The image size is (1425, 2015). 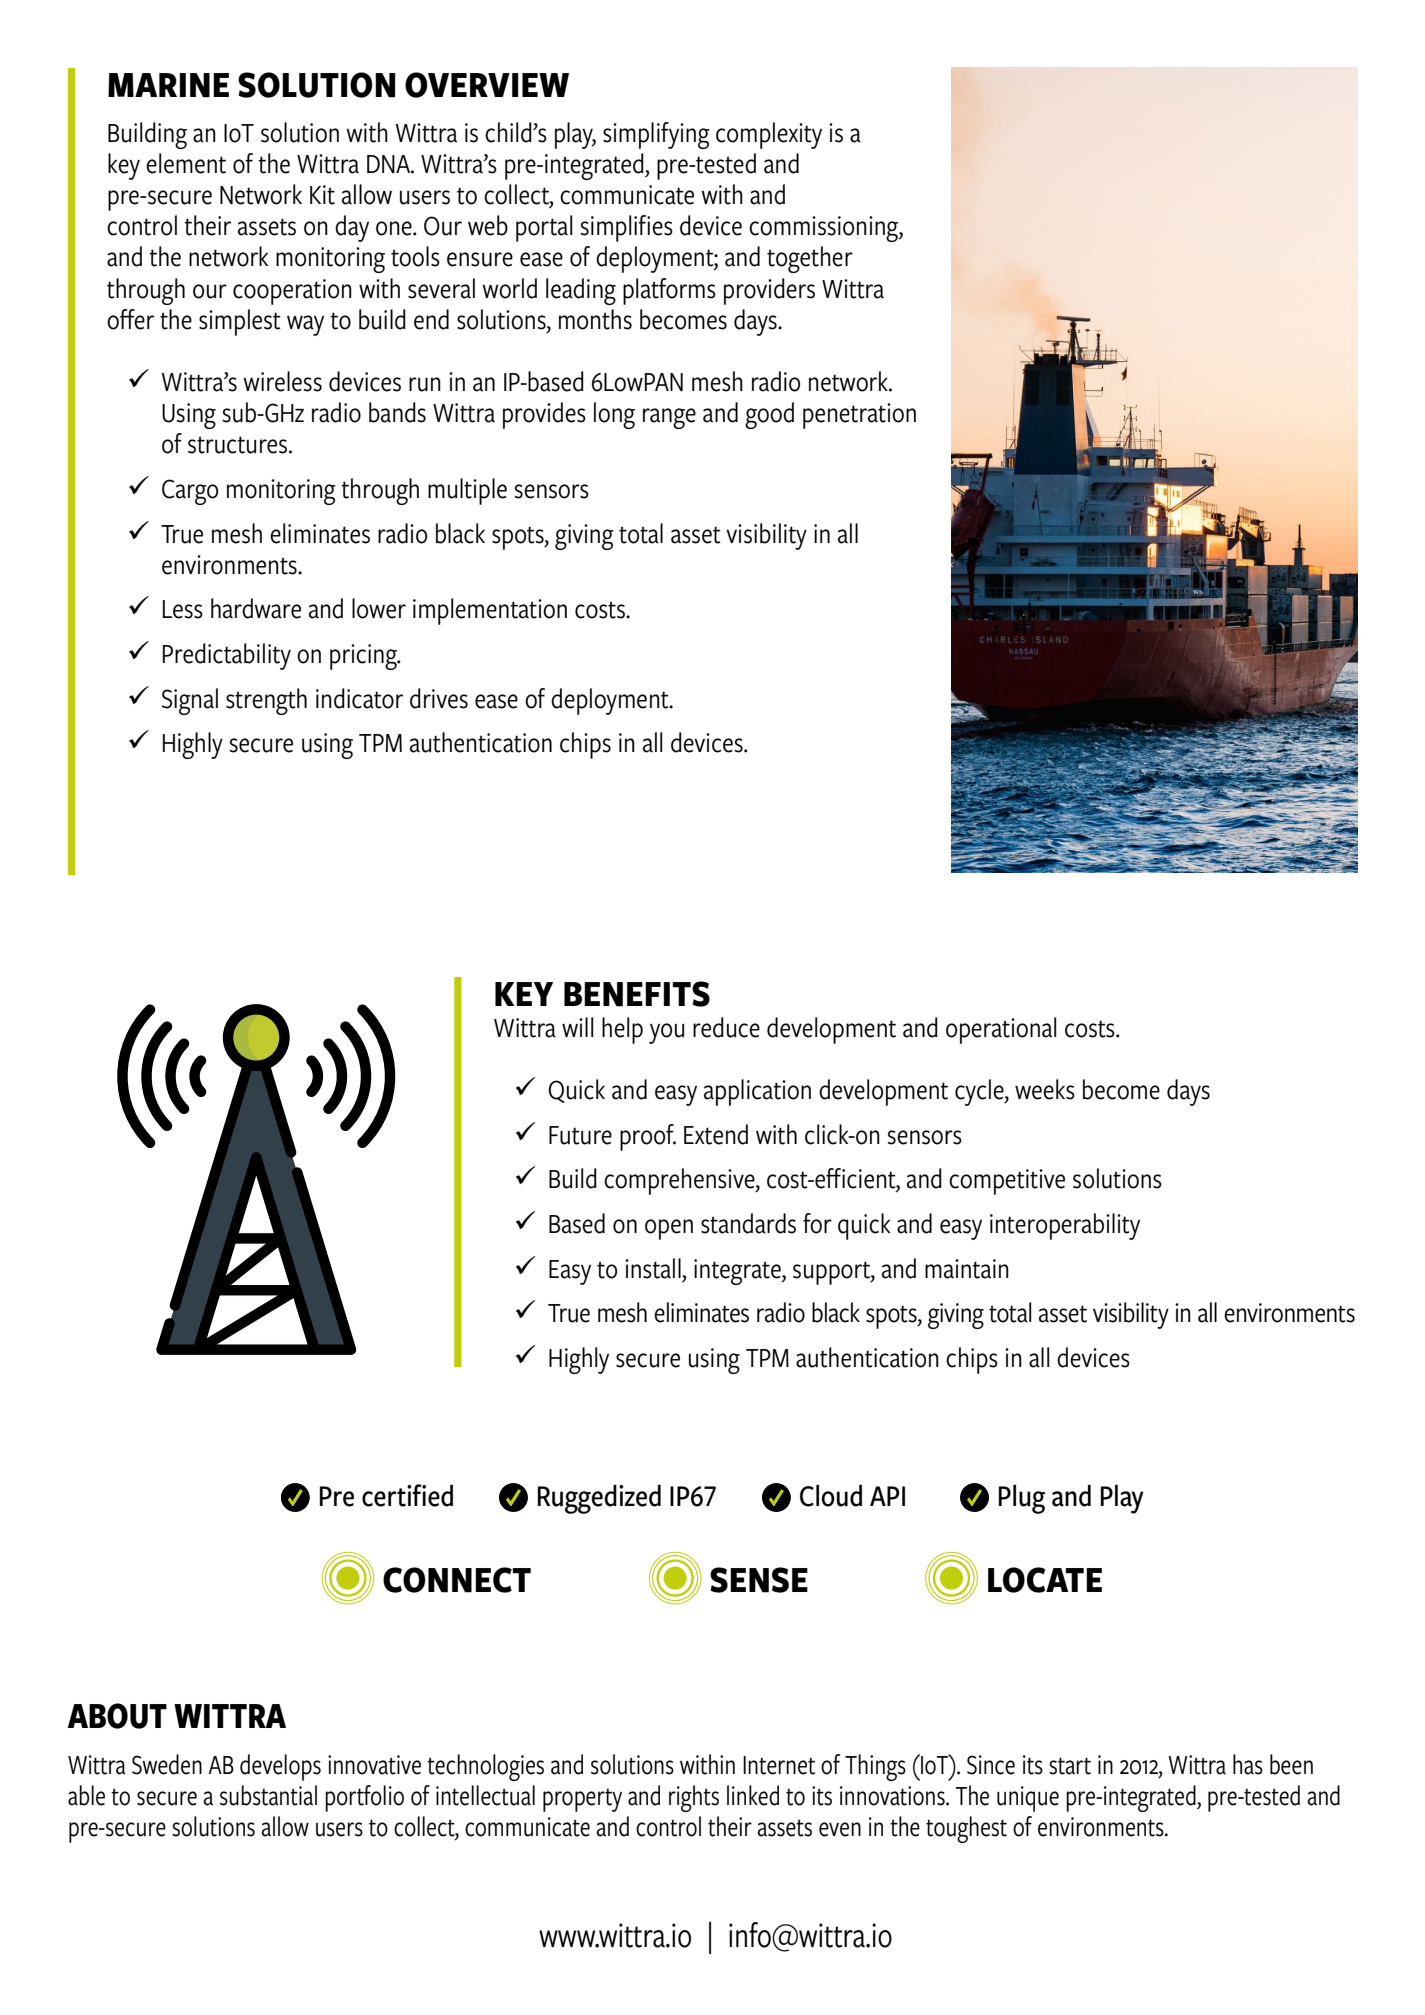 What do you see at coordinates (810, 259) in the screenshot?
I see `together` at bounding box center [810, 259].
